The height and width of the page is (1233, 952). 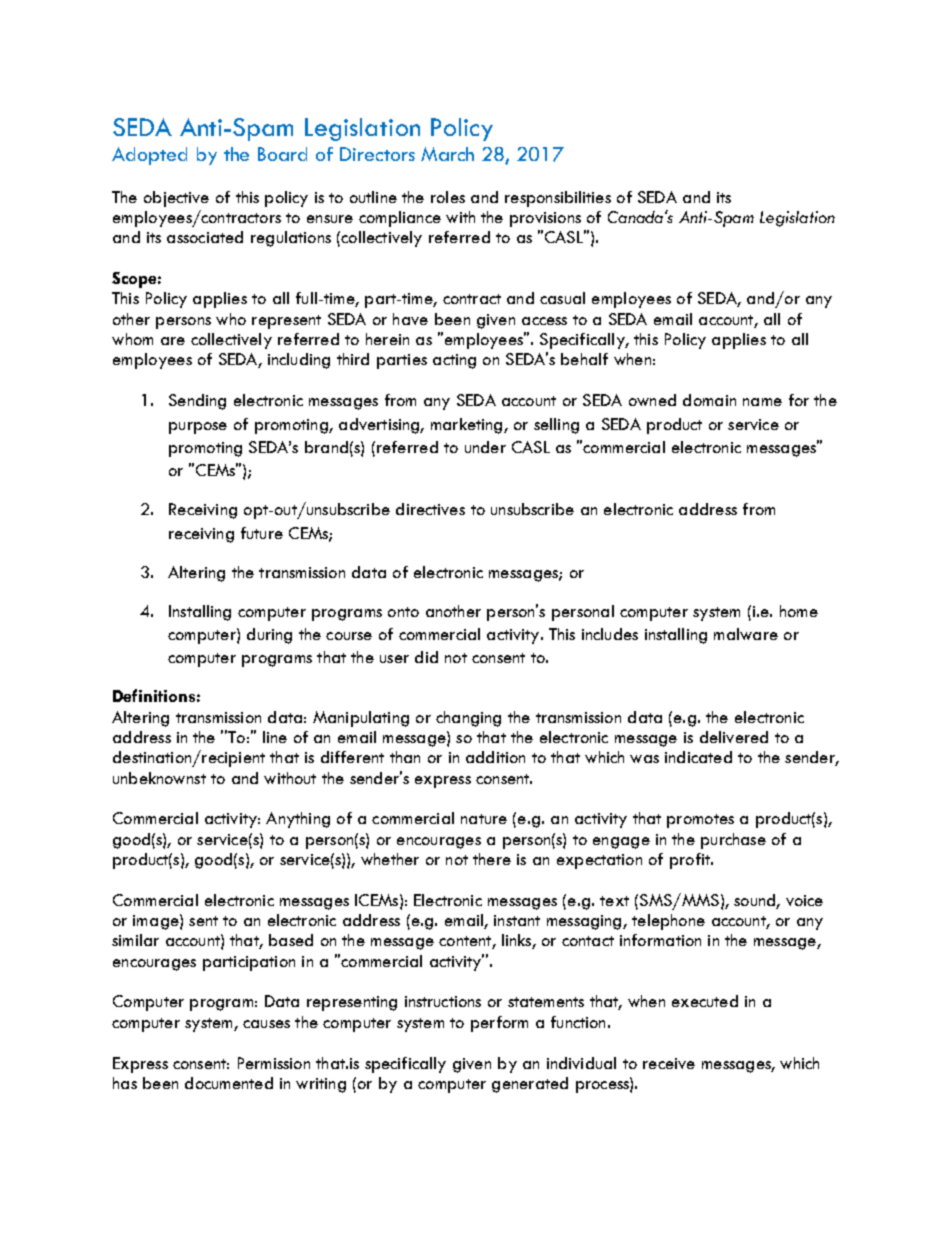 What do you see at coordinates (298, 820) in the page?
I see `Anything` at bounding box center [298, 820].
